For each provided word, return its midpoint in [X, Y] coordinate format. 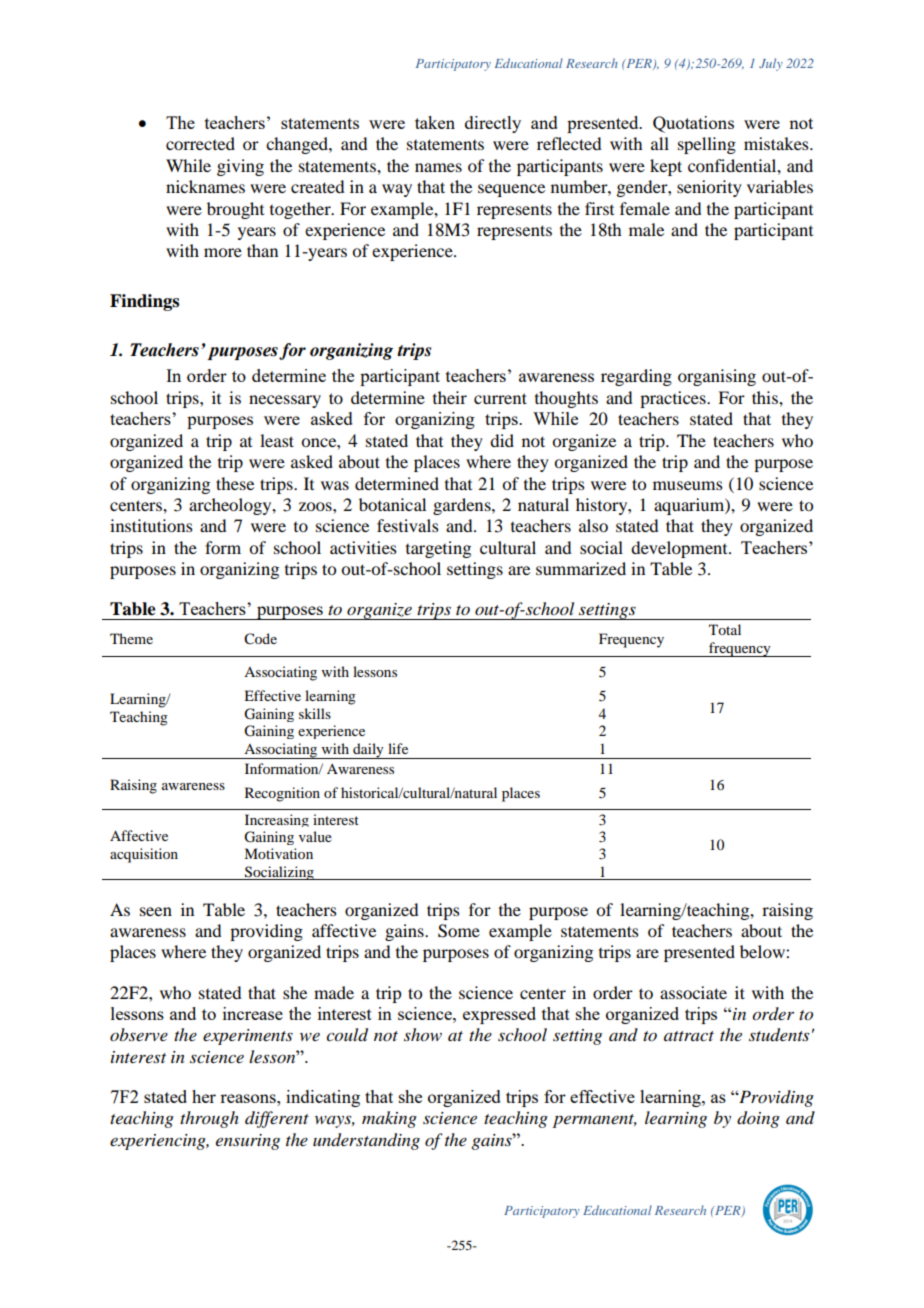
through [209, 1119]
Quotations [693, 124]
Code [260, 639]
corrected [200, 143]
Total [725, 629]
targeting [438, 549]
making [389, 1119]
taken [435, 122]
